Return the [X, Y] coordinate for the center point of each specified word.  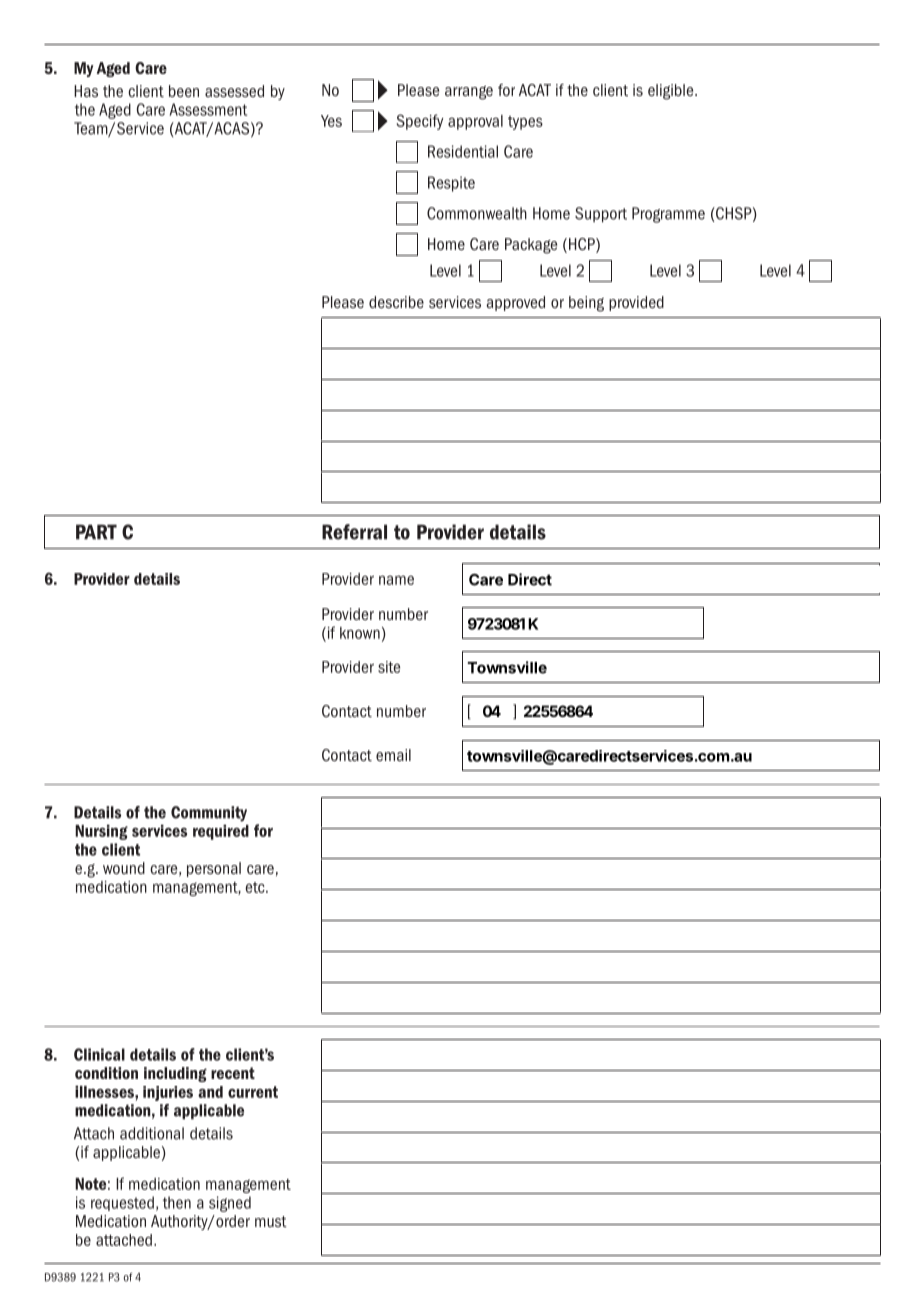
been [184, 91]
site [389, 667]
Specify [420, 122]
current [253, 1092]
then [177, 1202]
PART [96, 532]
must [271, 1221]
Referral [354, 532]
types [525, 123]
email [393, 755]
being [586, 304]
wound [124, 868]
